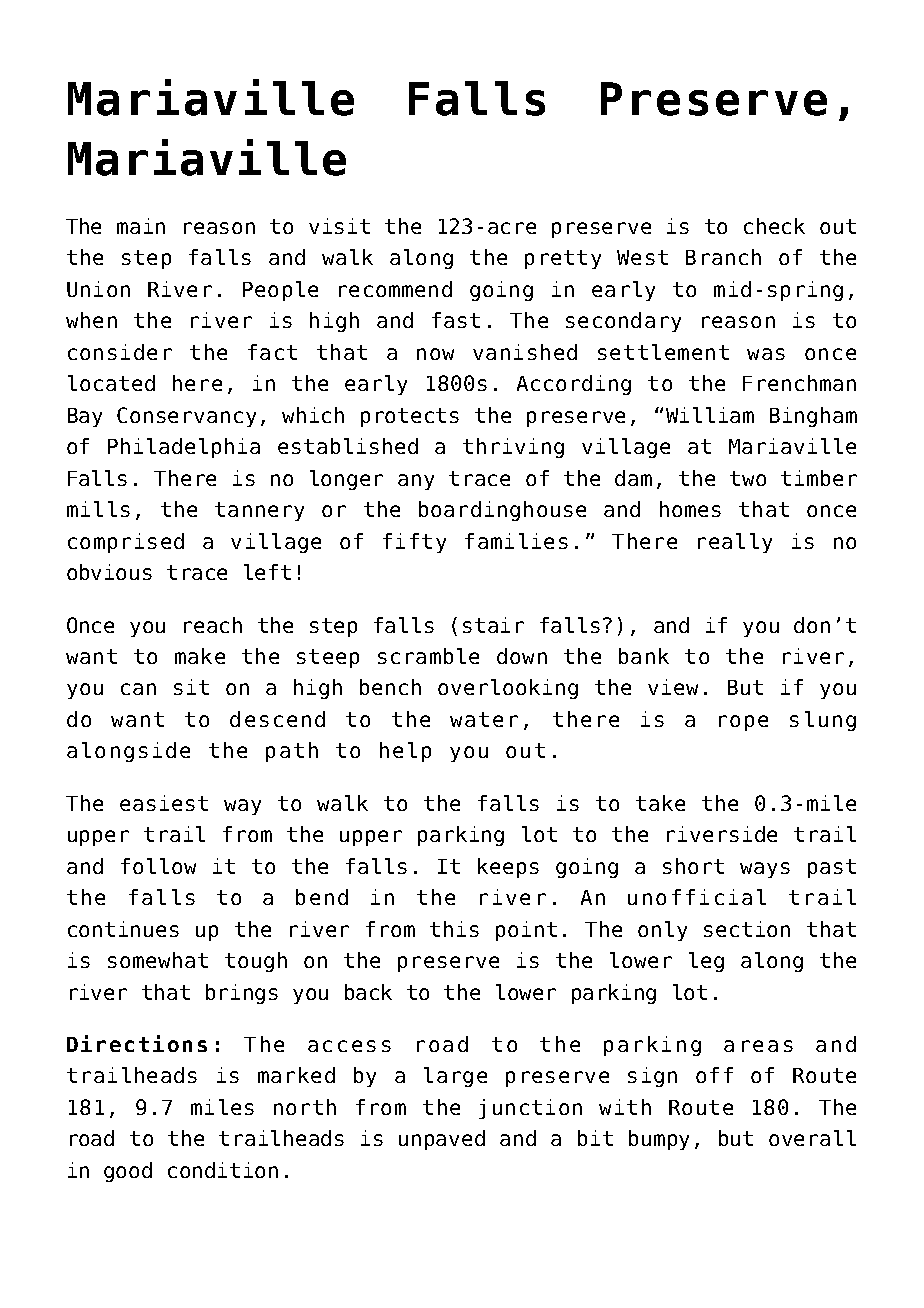 The image size is (924, 1308). I want to click on Philadelphia, so click(184, 448).
